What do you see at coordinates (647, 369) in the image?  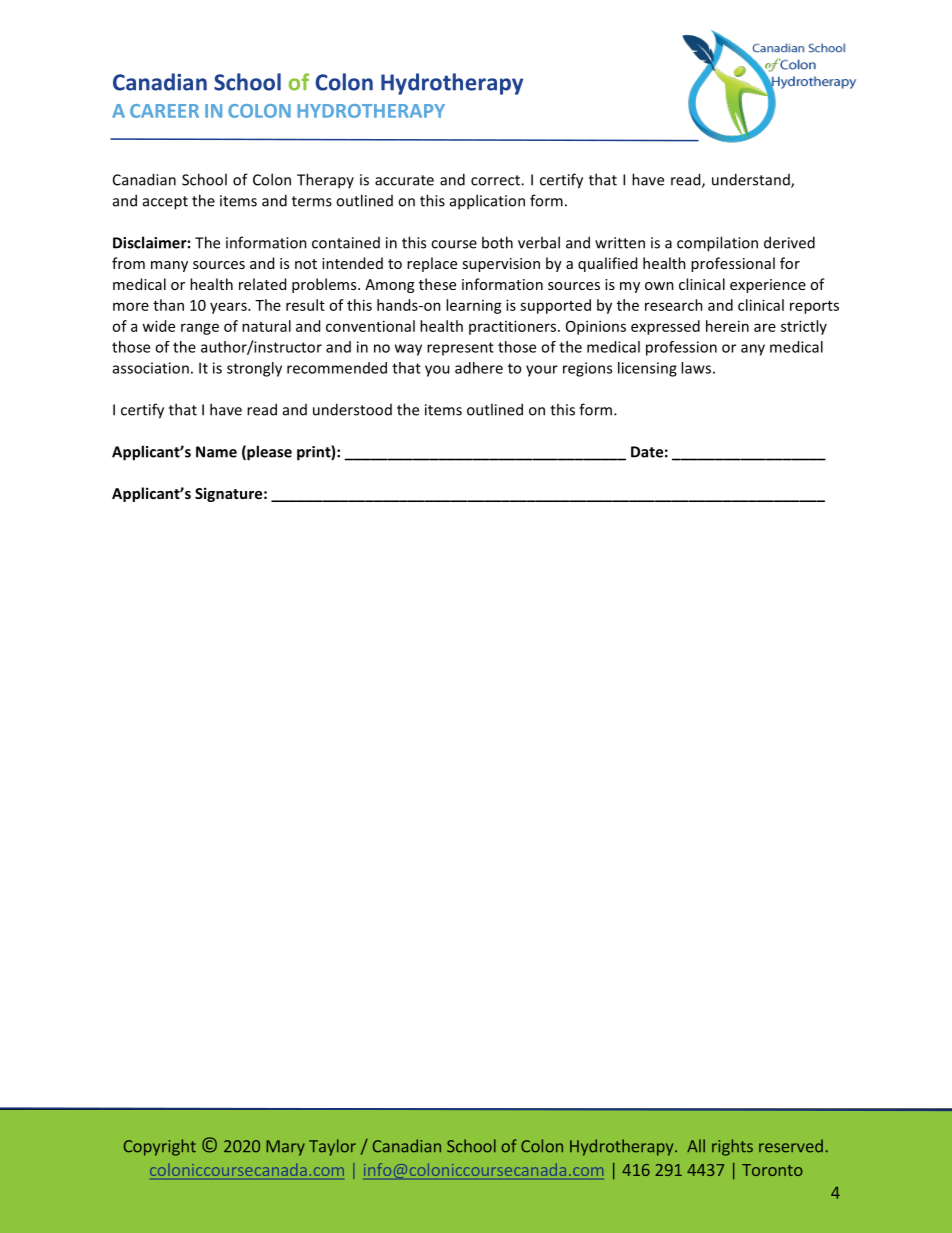 I see `licensing` at bounding box center [647, 369].
